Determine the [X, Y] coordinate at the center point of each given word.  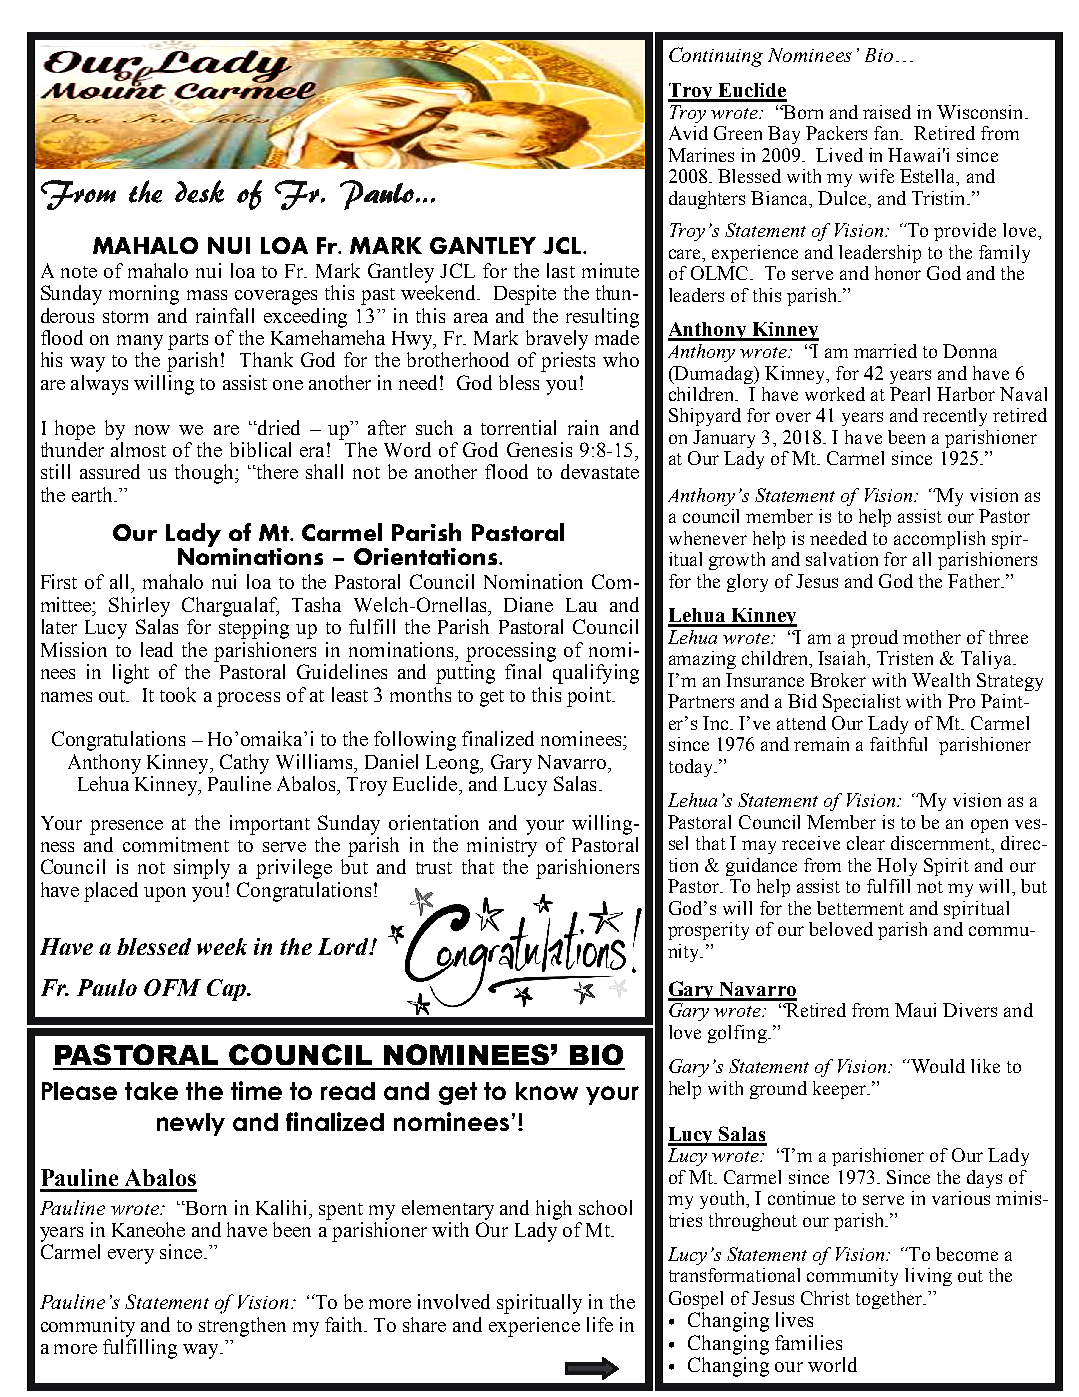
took [178, 694]
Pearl [910, 394]
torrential [518, 427]
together [890, 1300]
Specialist [862, 703]
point [590, 697]
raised [887, 112]
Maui [915, 1010]
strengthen [242, 1327]
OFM [172, 987]
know [547, 1091]
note [79, 272]
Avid [688, 133]
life [600, 1324]
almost [138, 449]
